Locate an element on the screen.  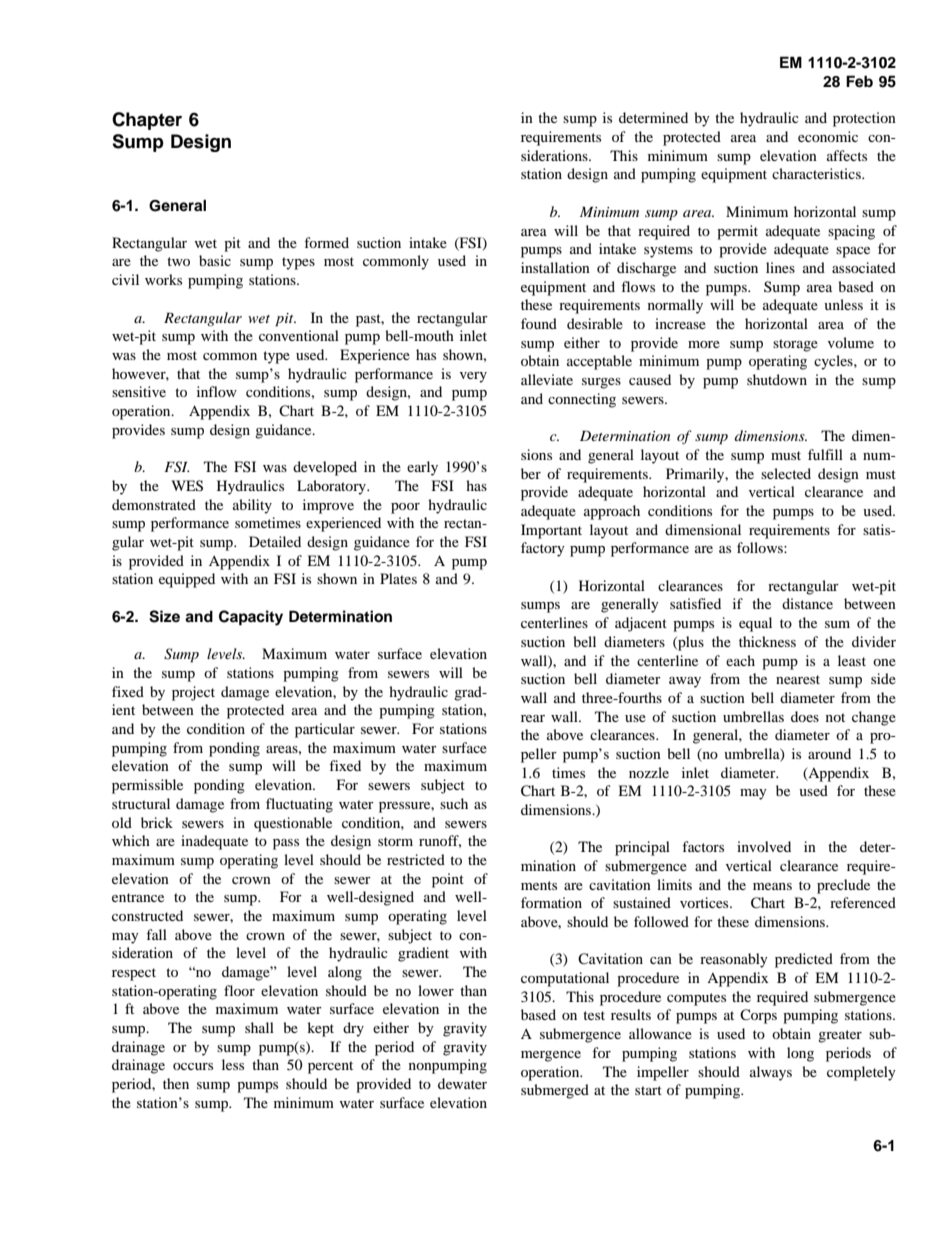
such is located at coordinates (454, 803).
